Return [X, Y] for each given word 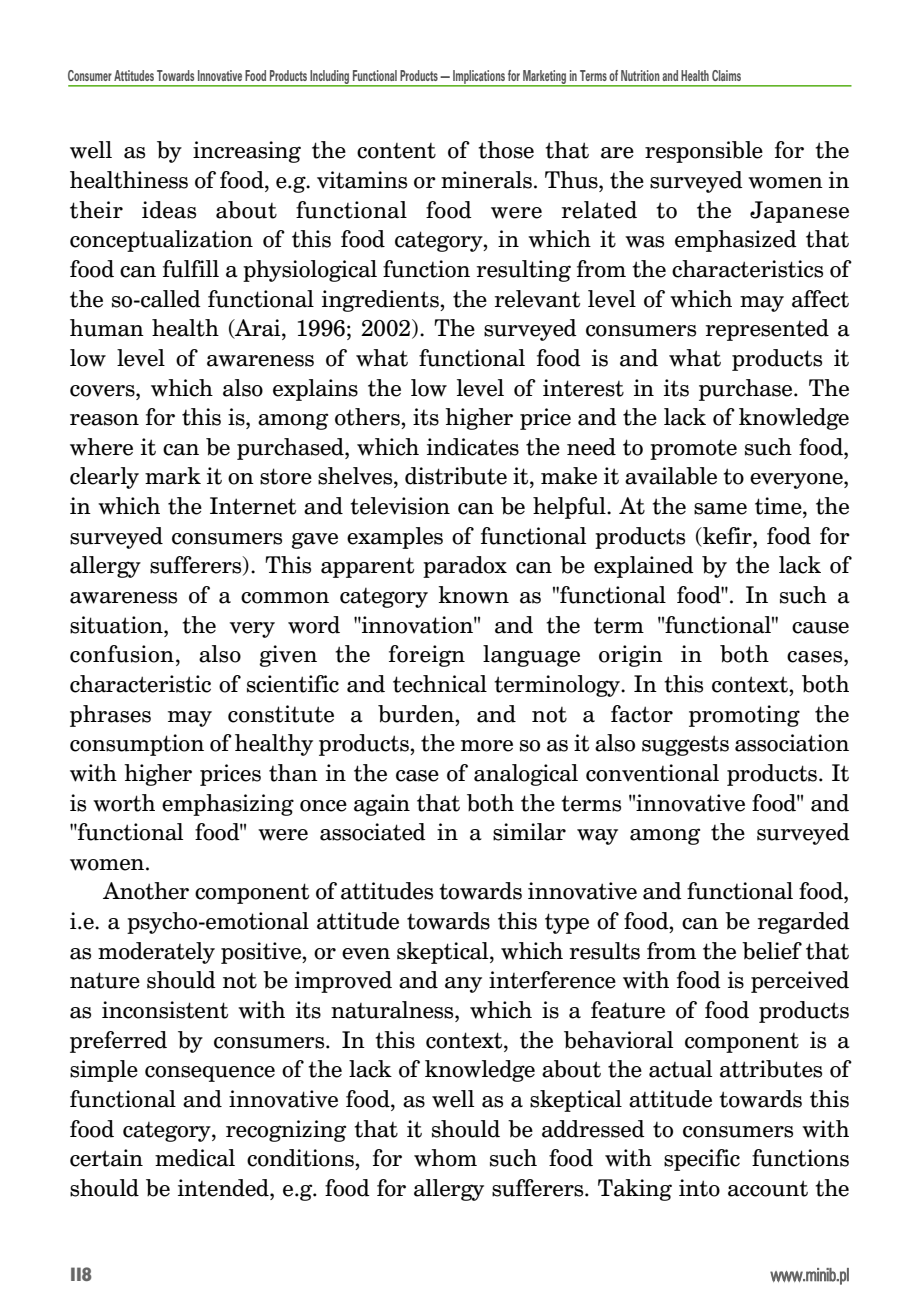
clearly [104, 478]
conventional [652, 773]
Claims [726, 75]
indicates [473, 447]
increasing [247, 152]
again [382, 805]
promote [693, 450]
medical [195, 1158]
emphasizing [228, 805]
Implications [479, 78]
